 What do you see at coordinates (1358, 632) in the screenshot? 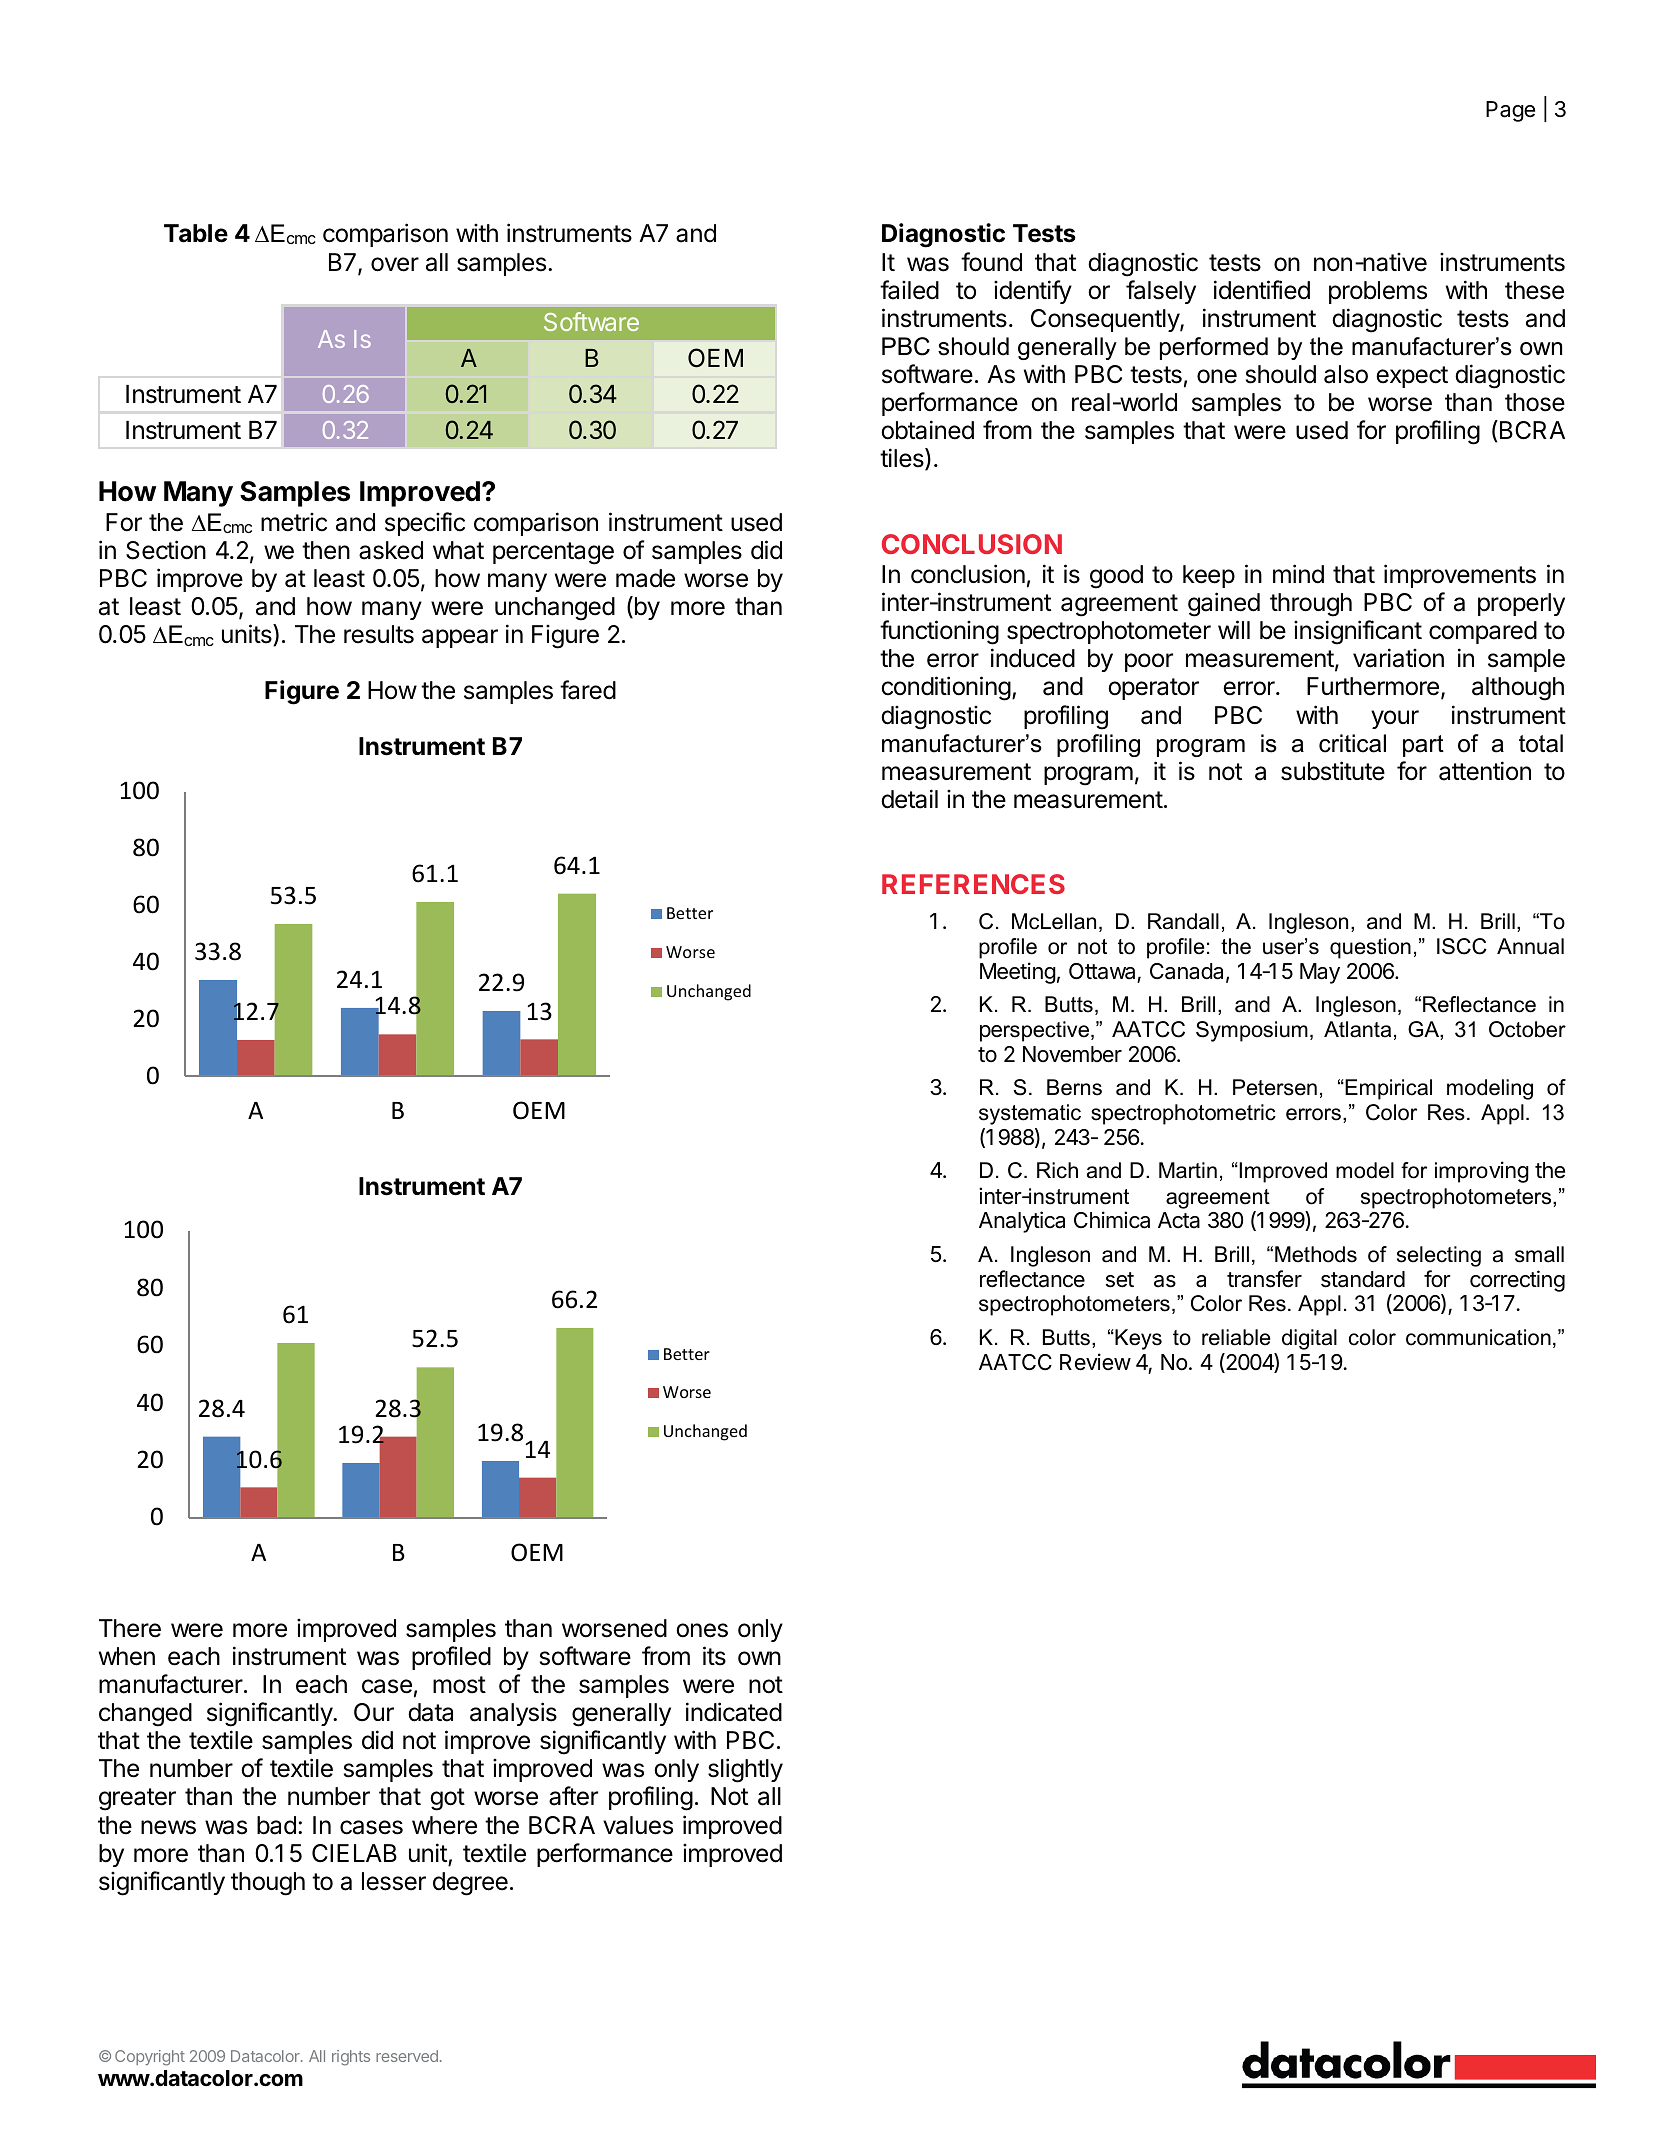
I see `insignificant` at bounding box center [1358, 632].
